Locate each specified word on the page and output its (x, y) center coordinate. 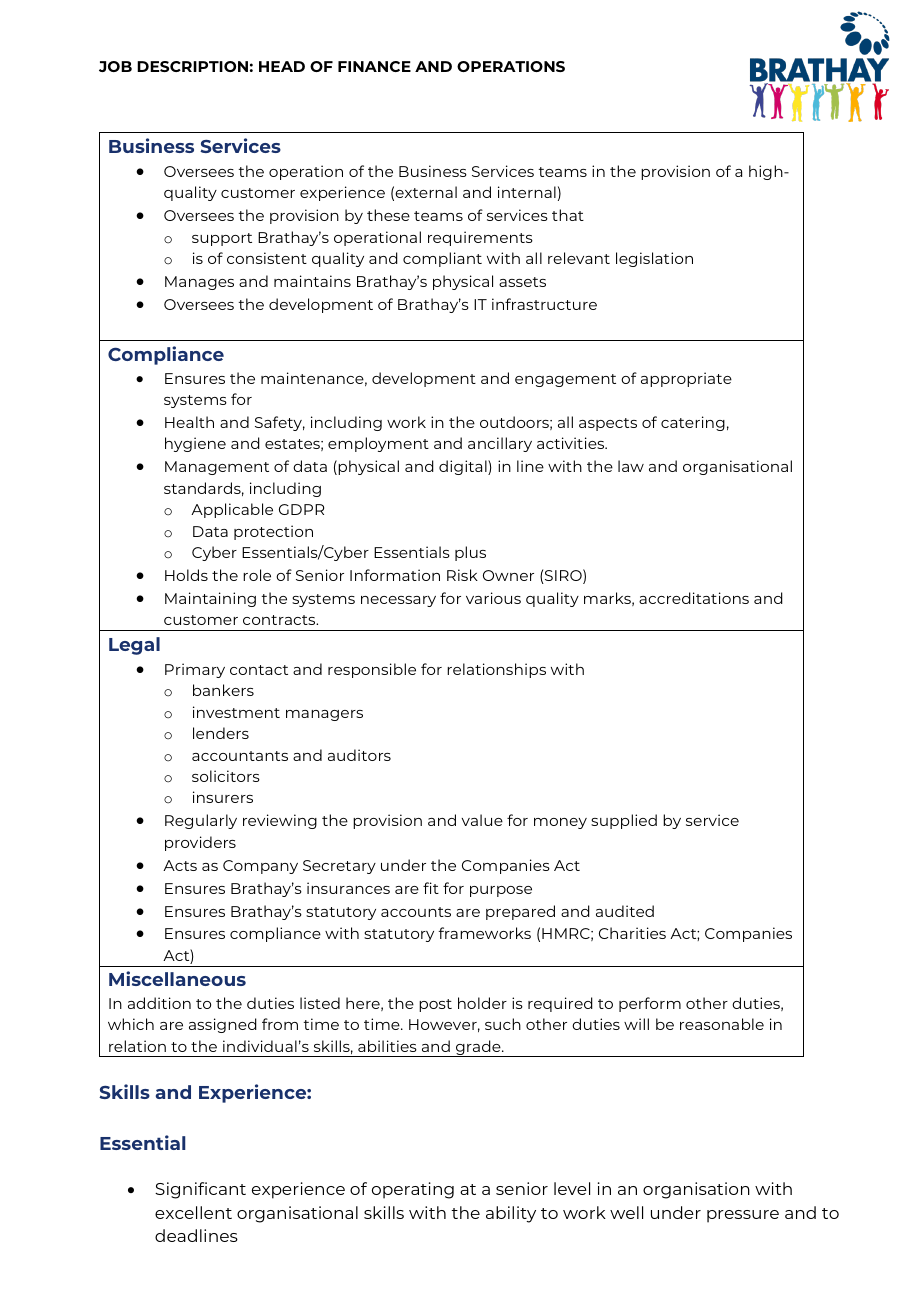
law (631, 466)
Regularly (201, 821)
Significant (200, 1190)
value (482, 820)
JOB (115, 66)
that (568, 215)
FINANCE (374, 66)
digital (464, 467)
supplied (624, 821)
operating (413, 1190)
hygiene (195, 444)
